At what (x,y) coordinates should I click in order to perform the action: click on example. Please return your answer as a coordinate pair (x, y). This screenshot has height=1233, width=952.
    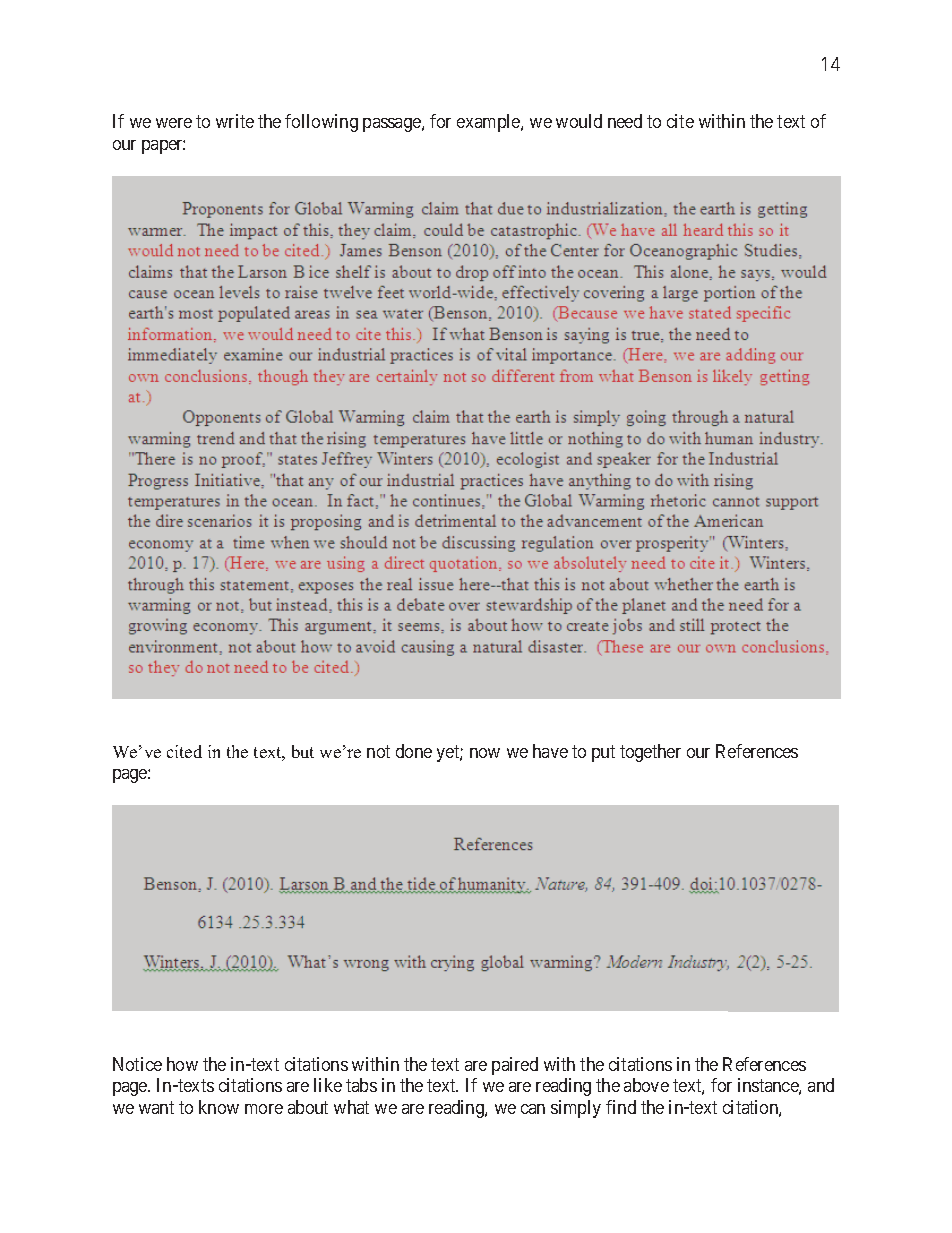
    Looking at the image, I should click on (489, 123).
